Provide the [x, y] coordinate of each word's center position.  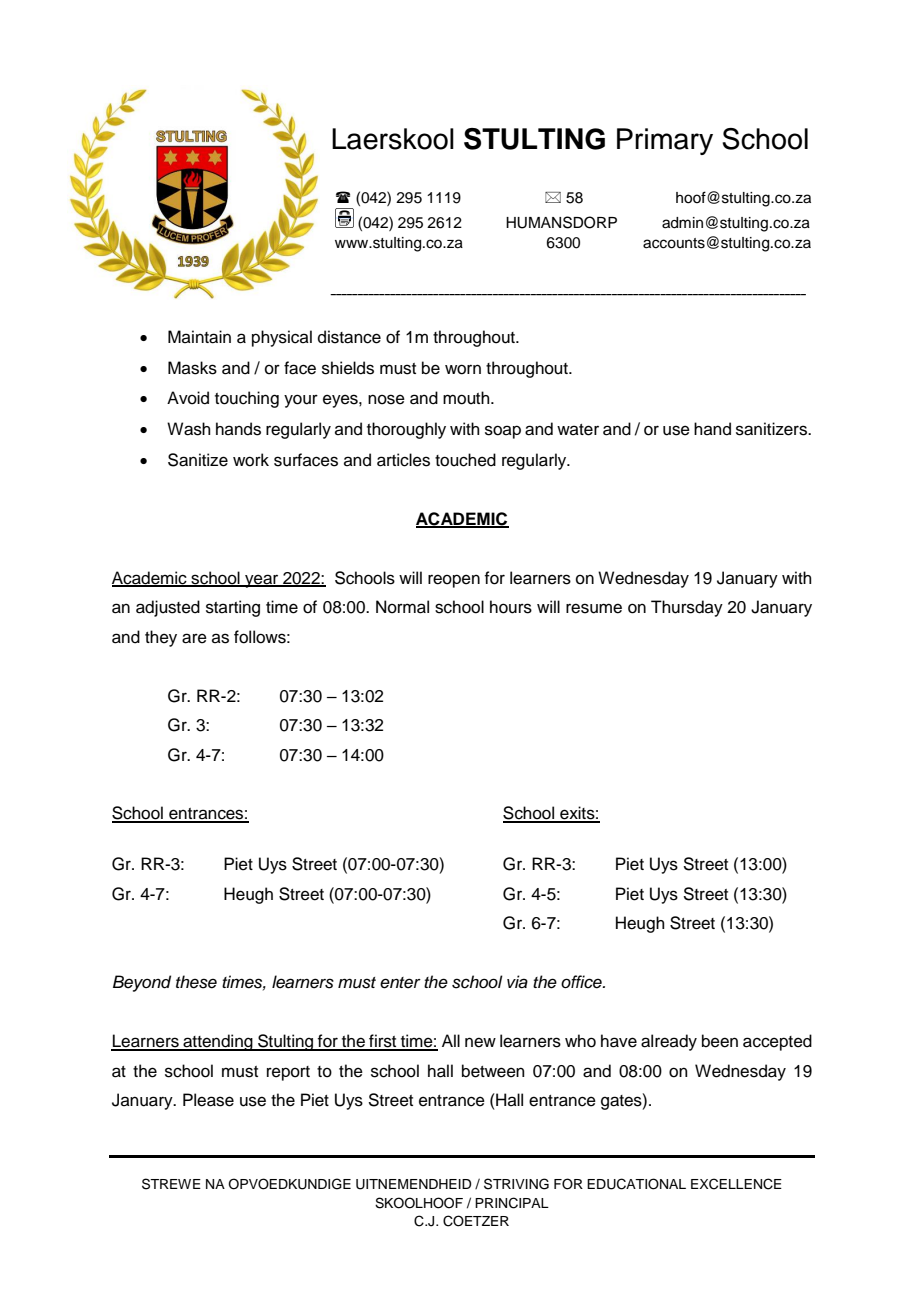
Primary [665, 141]
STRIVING [516, 1184]
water [578, 430]
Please [208, 1100]
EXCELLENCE [736, 1184]
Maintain [199, 337]
